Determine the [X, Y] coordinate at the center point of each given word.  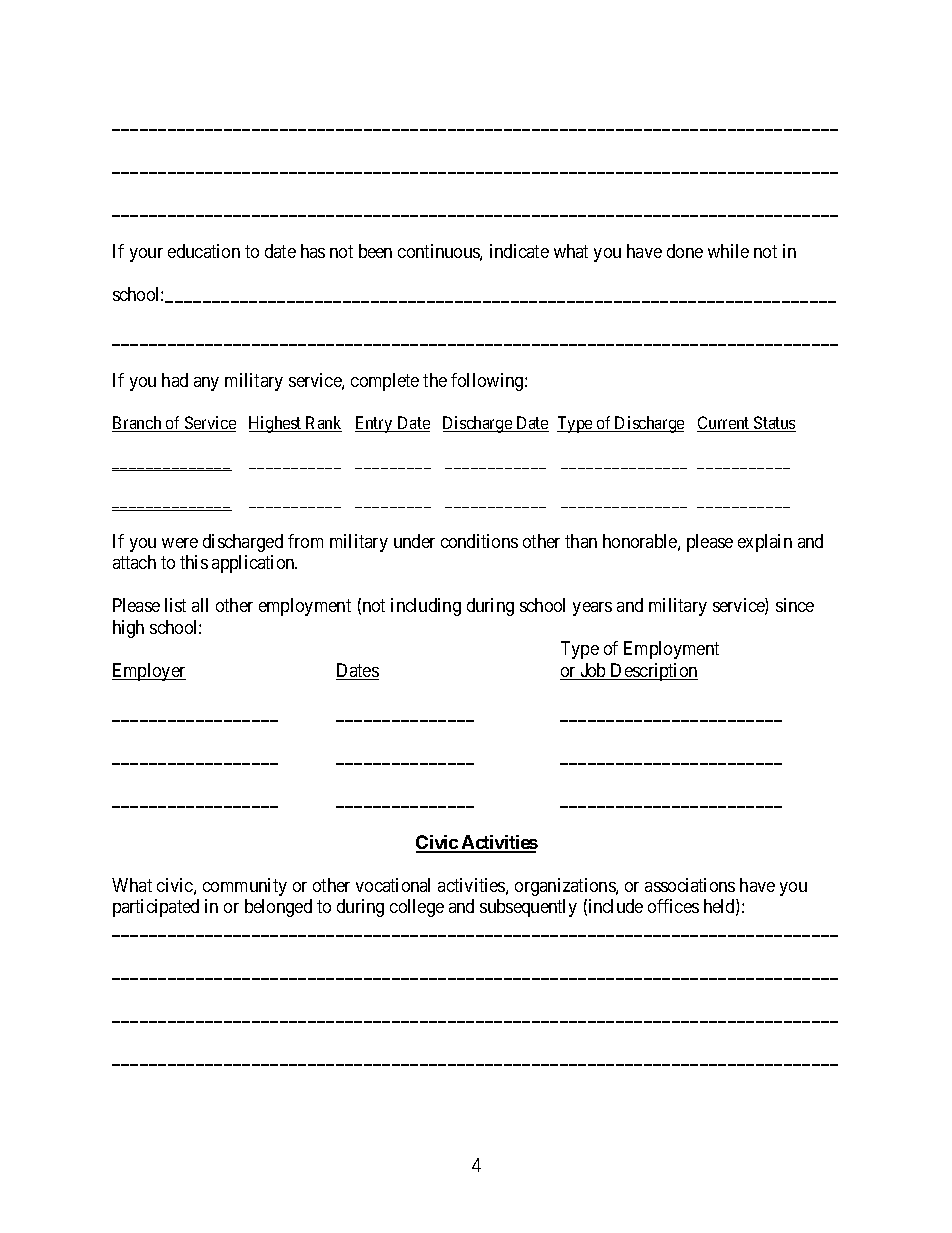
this [194, 562]
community [245, 887]
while [728, 251]
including [426, 607]
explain [765, 543]
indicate [519, 251]
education [204, 251]
